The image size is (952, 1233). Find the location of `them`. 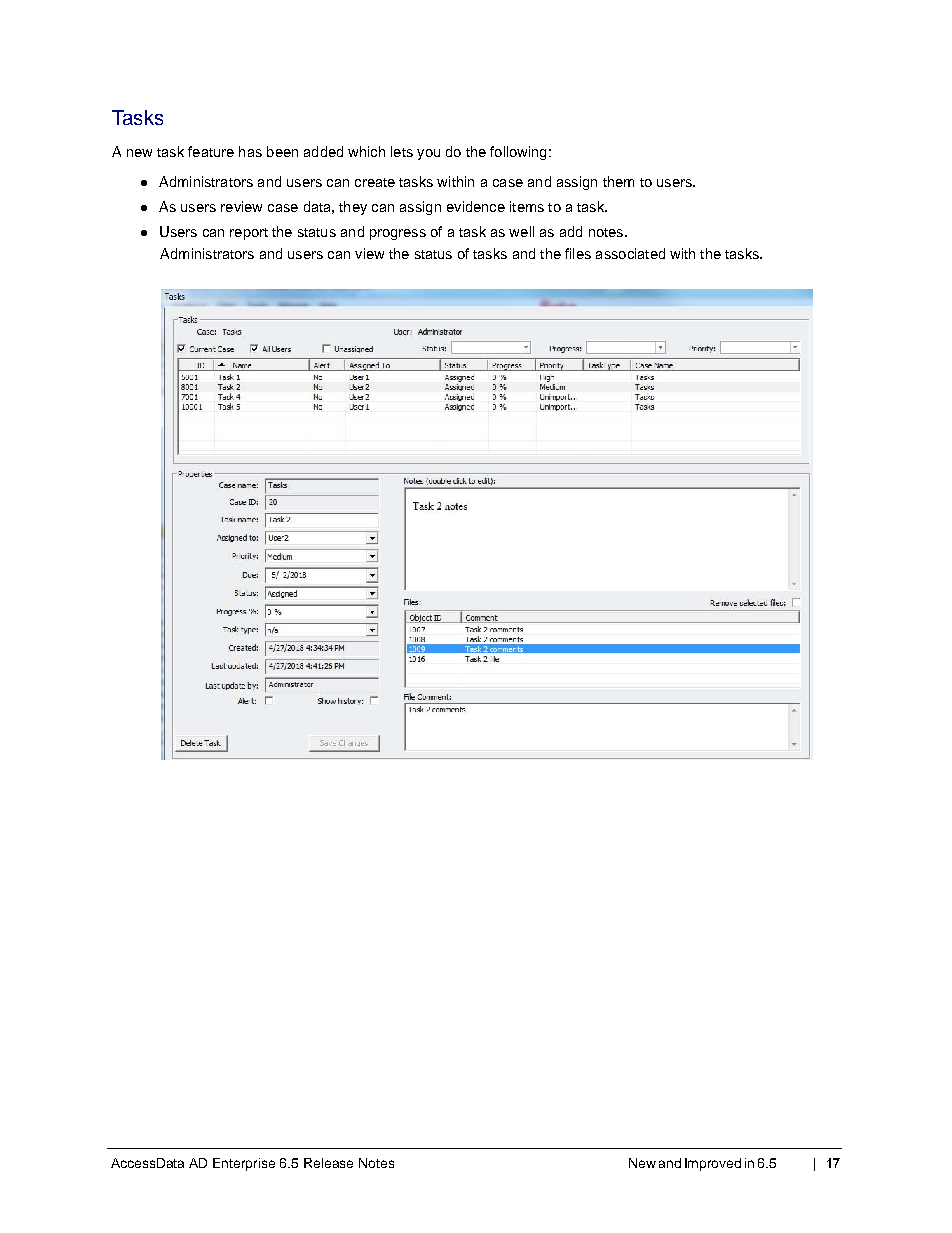

them is located at coordinates (618, 181).
